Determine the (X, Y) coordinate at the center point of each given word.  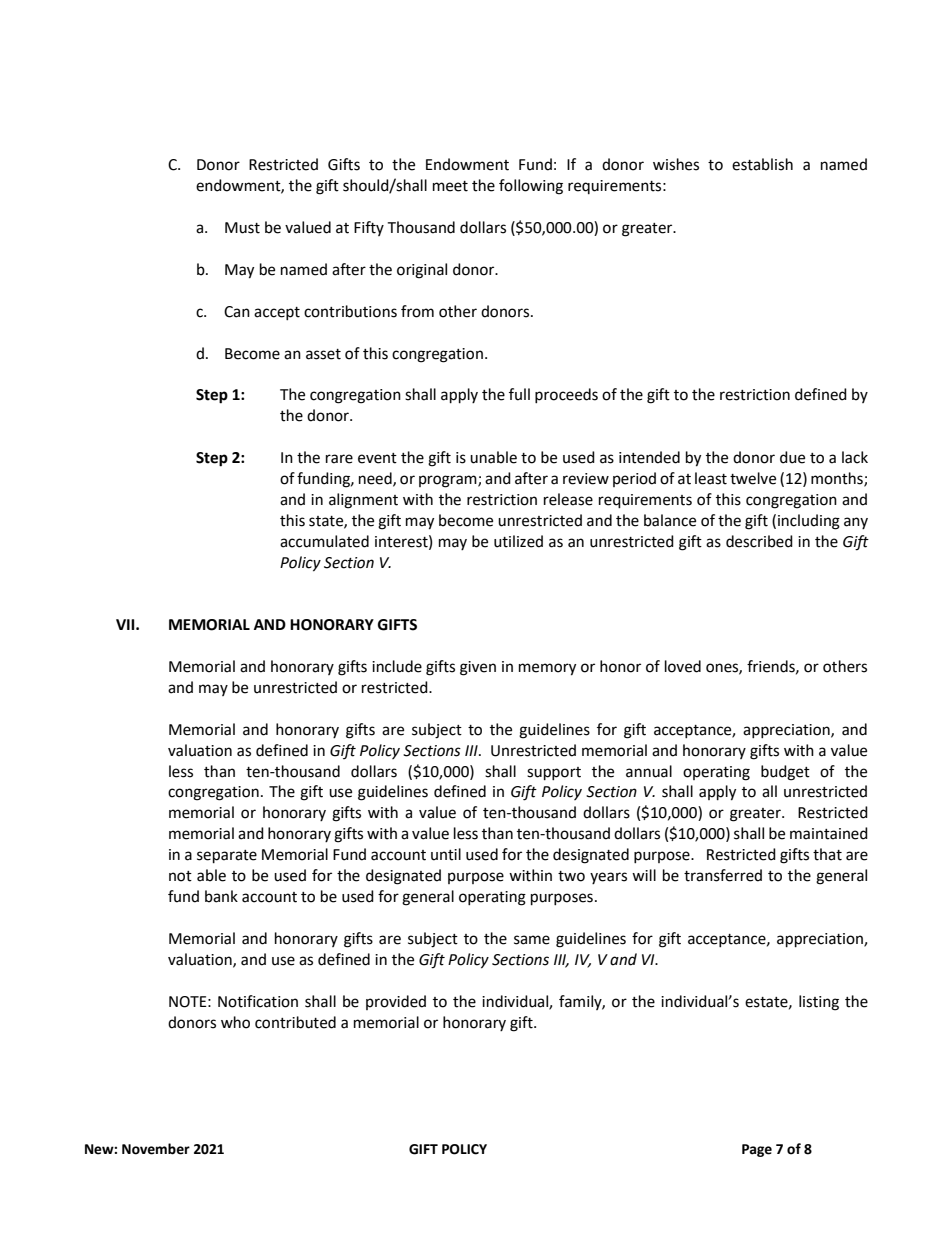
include (397, 666)
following (531, 187)
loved (683, 666)
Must (242, 228)
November (156, 1149)
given (478, 668)
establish (762, 164)
